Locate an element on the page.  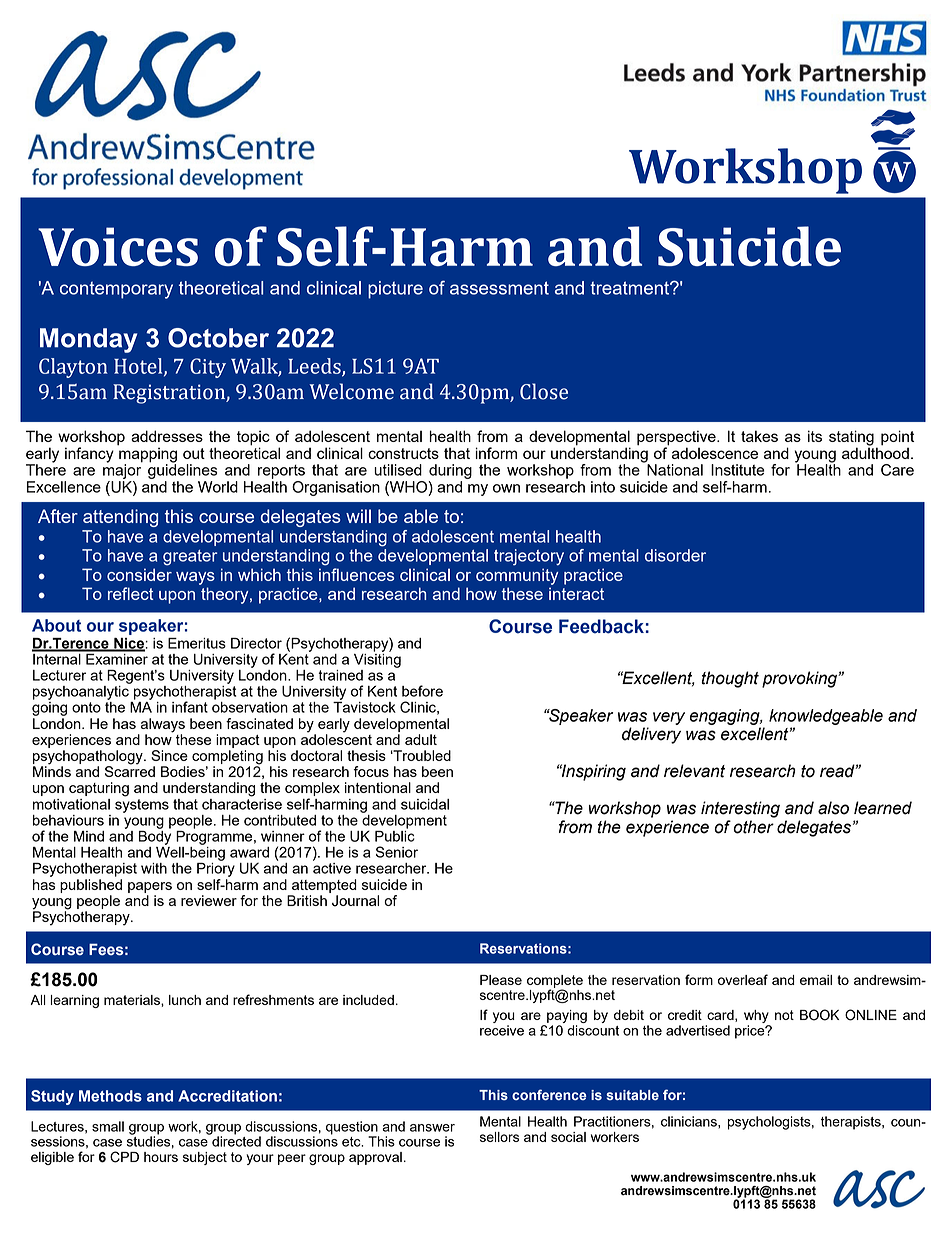
disorder is located at coordinates (675, 555).
